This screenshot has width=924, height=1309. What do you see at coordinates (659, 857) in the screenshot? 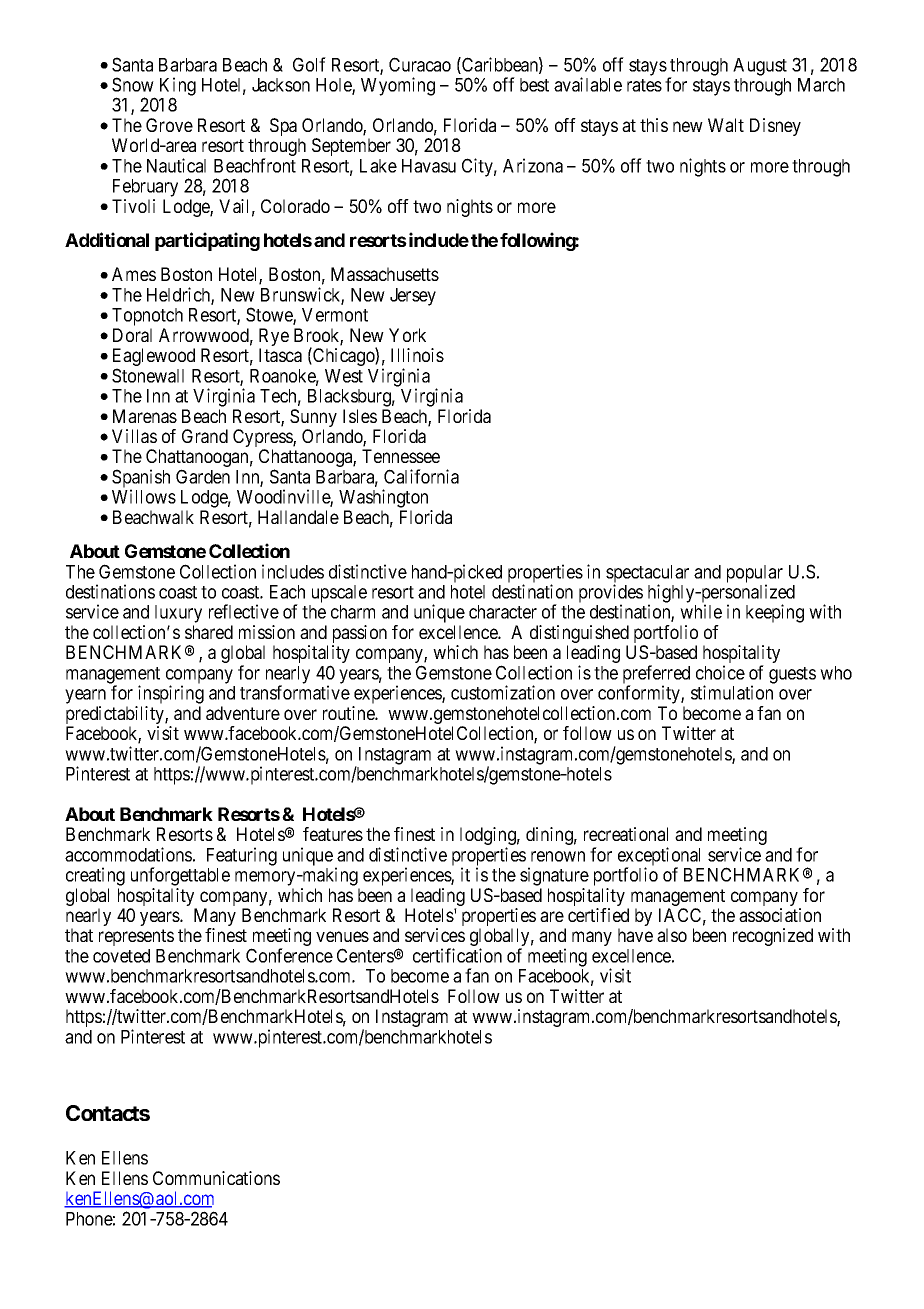
I see `exceptional` at bounding box center [659, 857].
